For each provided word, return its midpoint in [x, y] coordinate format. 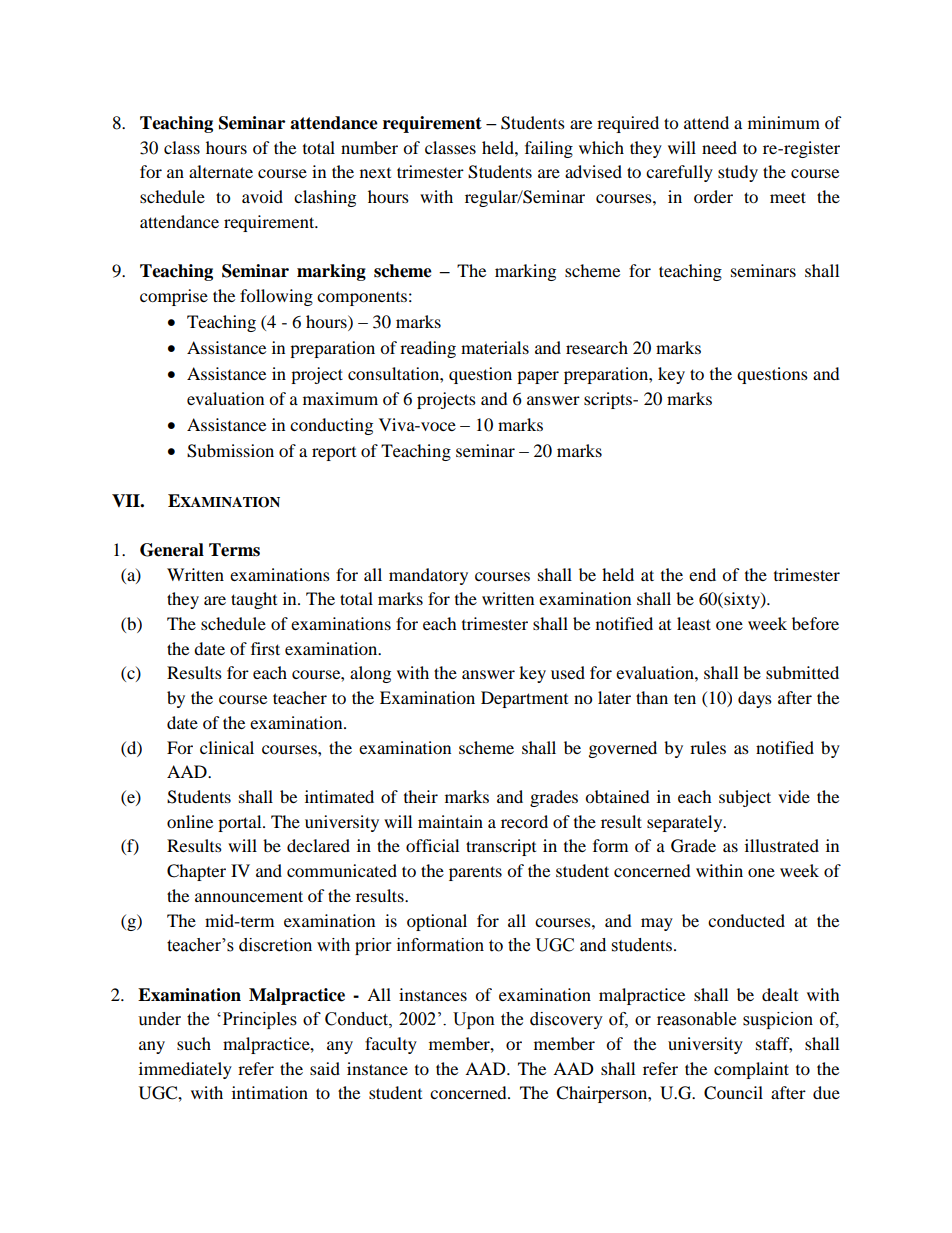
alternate [221, 171]
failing [549, 149]
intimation [270, 1092]
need [719, 147]
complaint [751, 1070]
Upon [474, 1020]
